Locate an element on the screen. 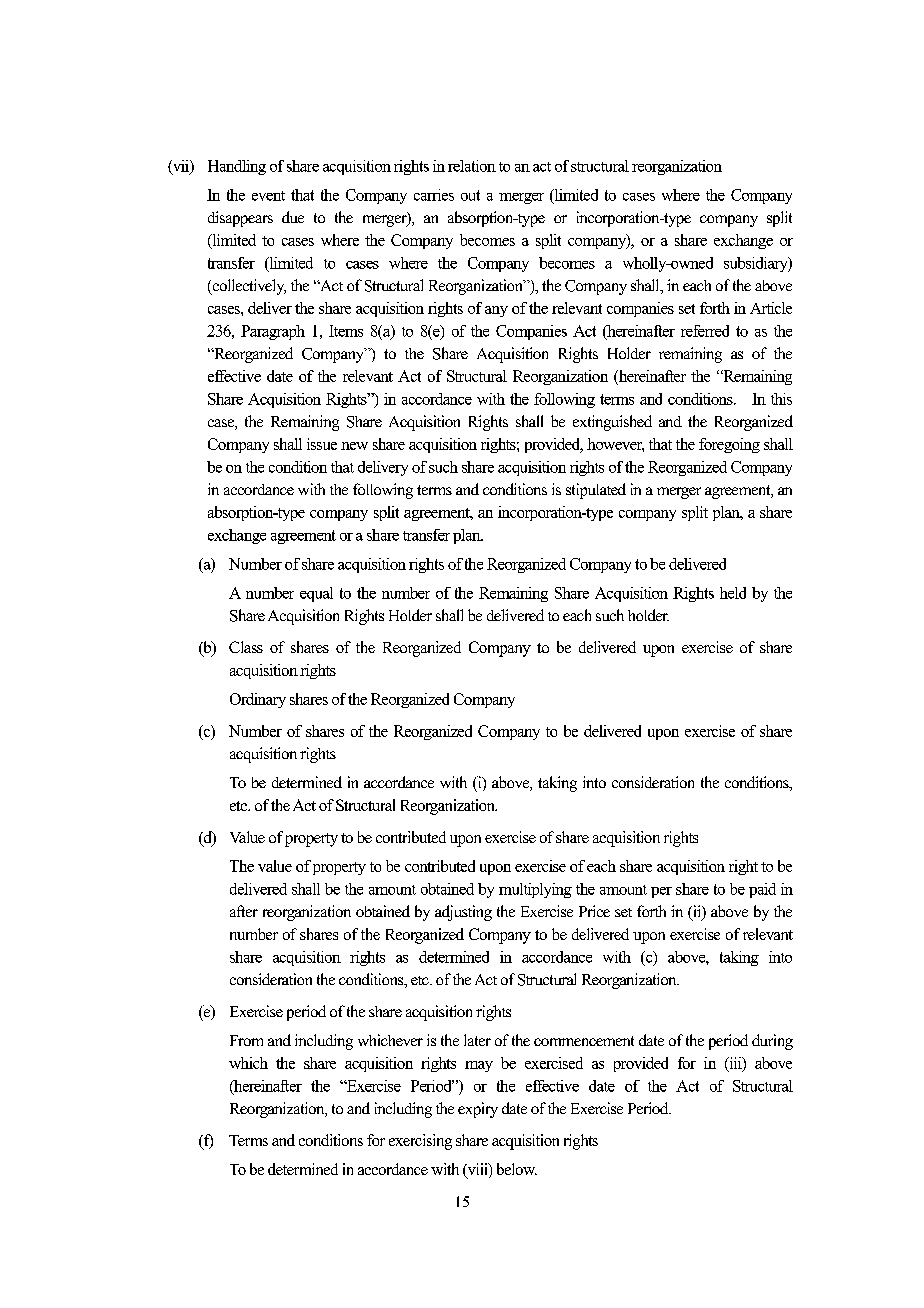 Image resolution: width=924 pixels, height=1308 pixels. exercising is located at coordinates (420, 1142).
